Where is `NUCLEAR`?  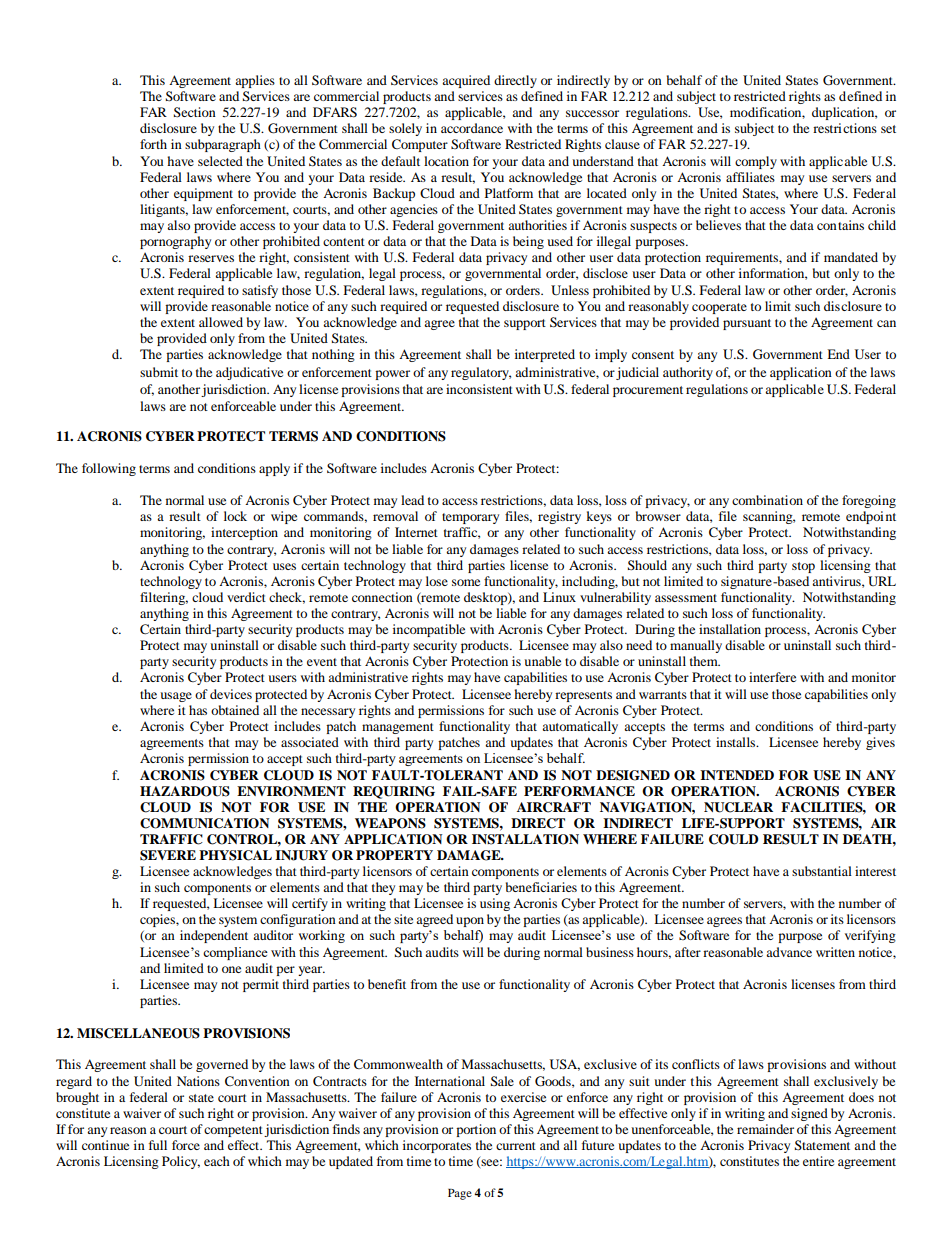 NUCLEAR is located at coordinates (738, 807).
